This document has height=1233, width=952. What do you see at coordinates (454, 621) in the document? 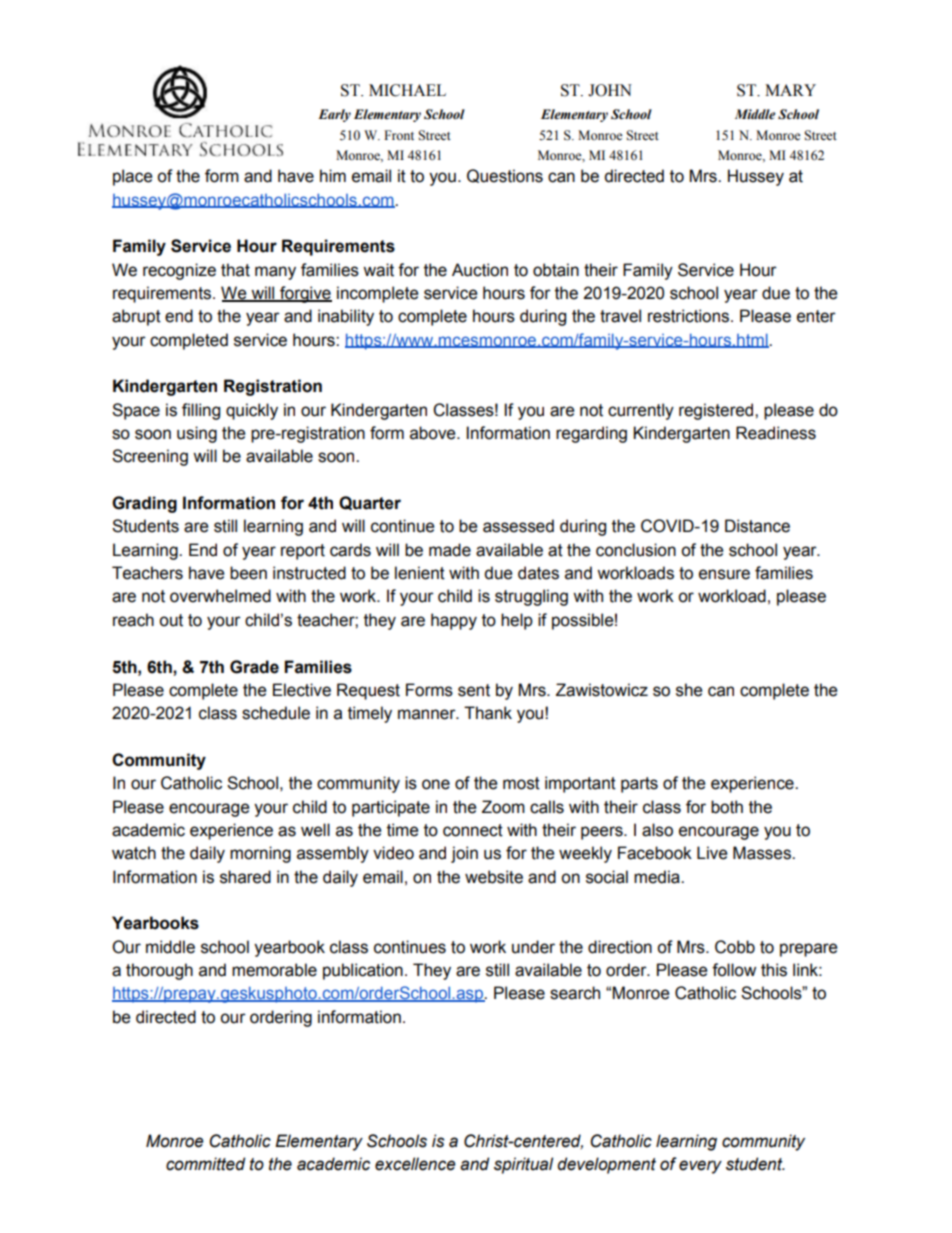
I see `happy` at bounding box center [454, 621].
